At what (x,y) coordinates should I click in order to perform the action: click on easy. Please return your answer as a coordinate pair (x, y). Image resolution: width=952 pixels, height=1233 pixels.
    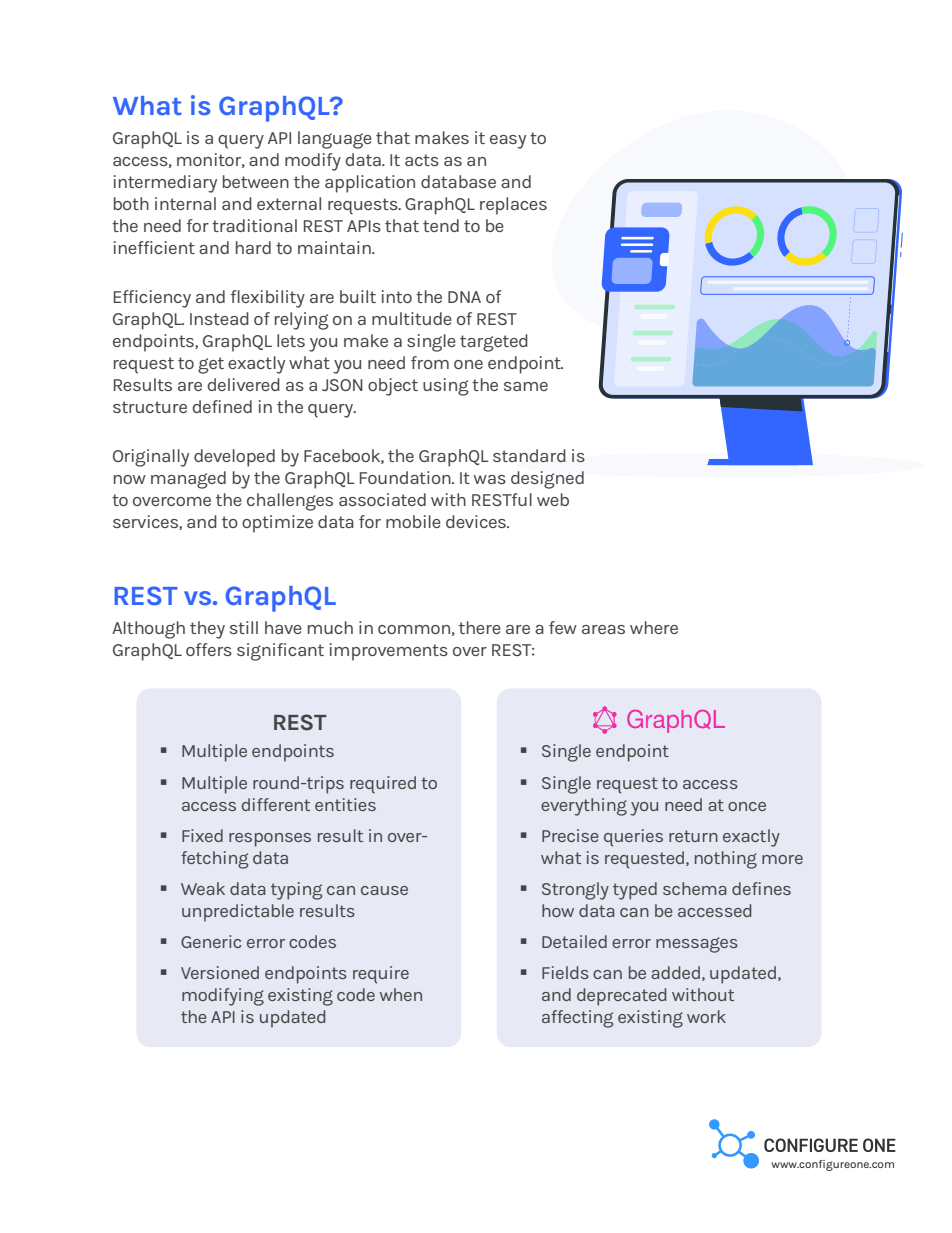
    Looking at the image, I should click on (508, 142).
